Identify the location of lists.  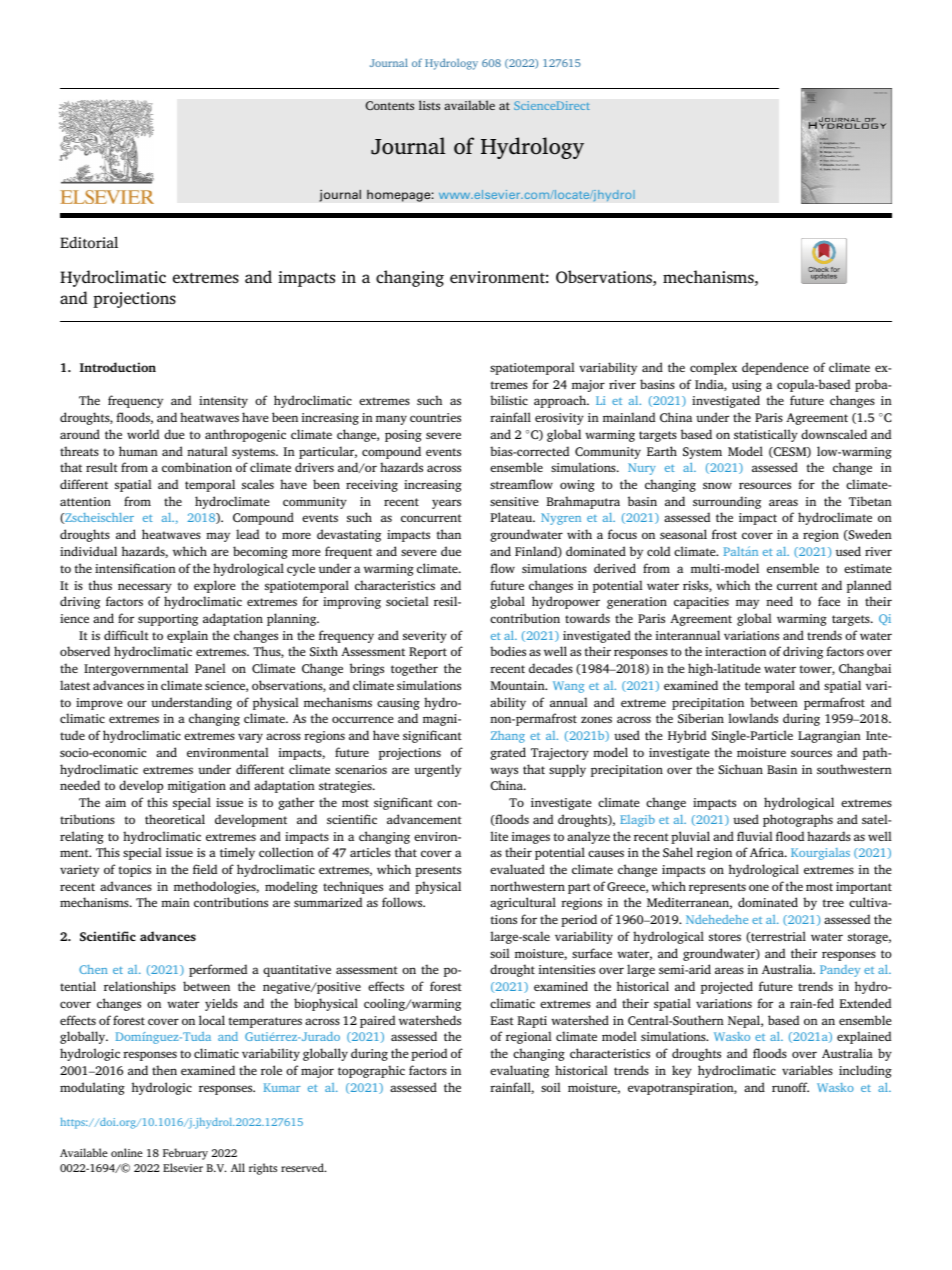
(429, 105).
